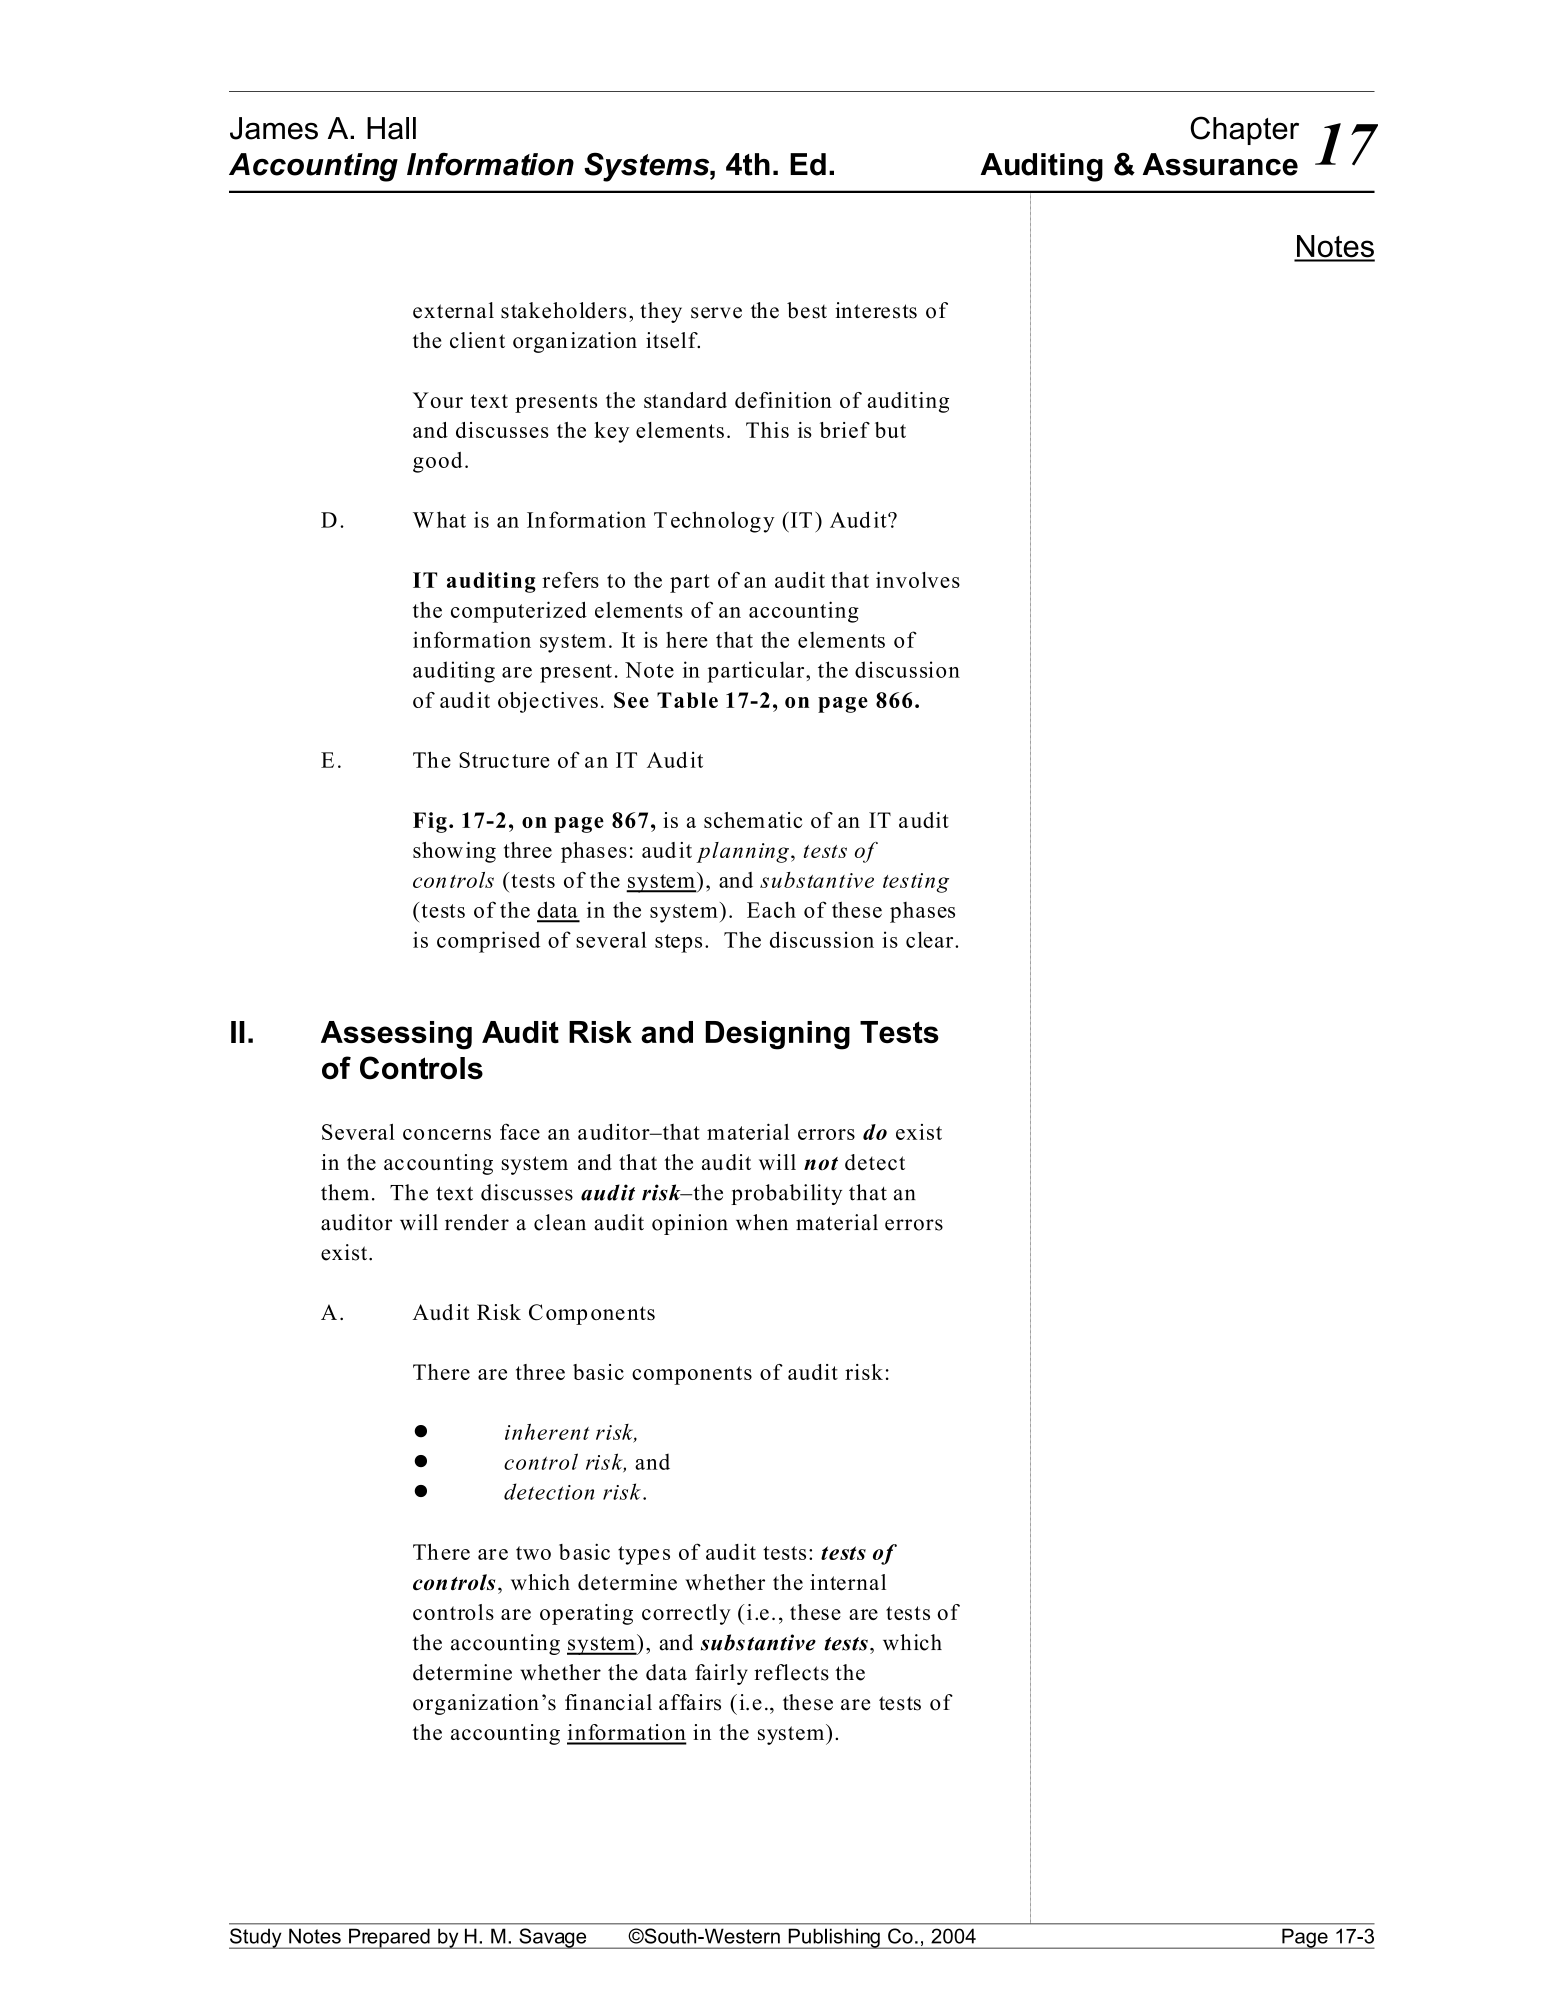 The height and width of the page is (2016, 1558). Describe the element at coordinates (834, 1938) in the page. I see `Publishing` at that location.
